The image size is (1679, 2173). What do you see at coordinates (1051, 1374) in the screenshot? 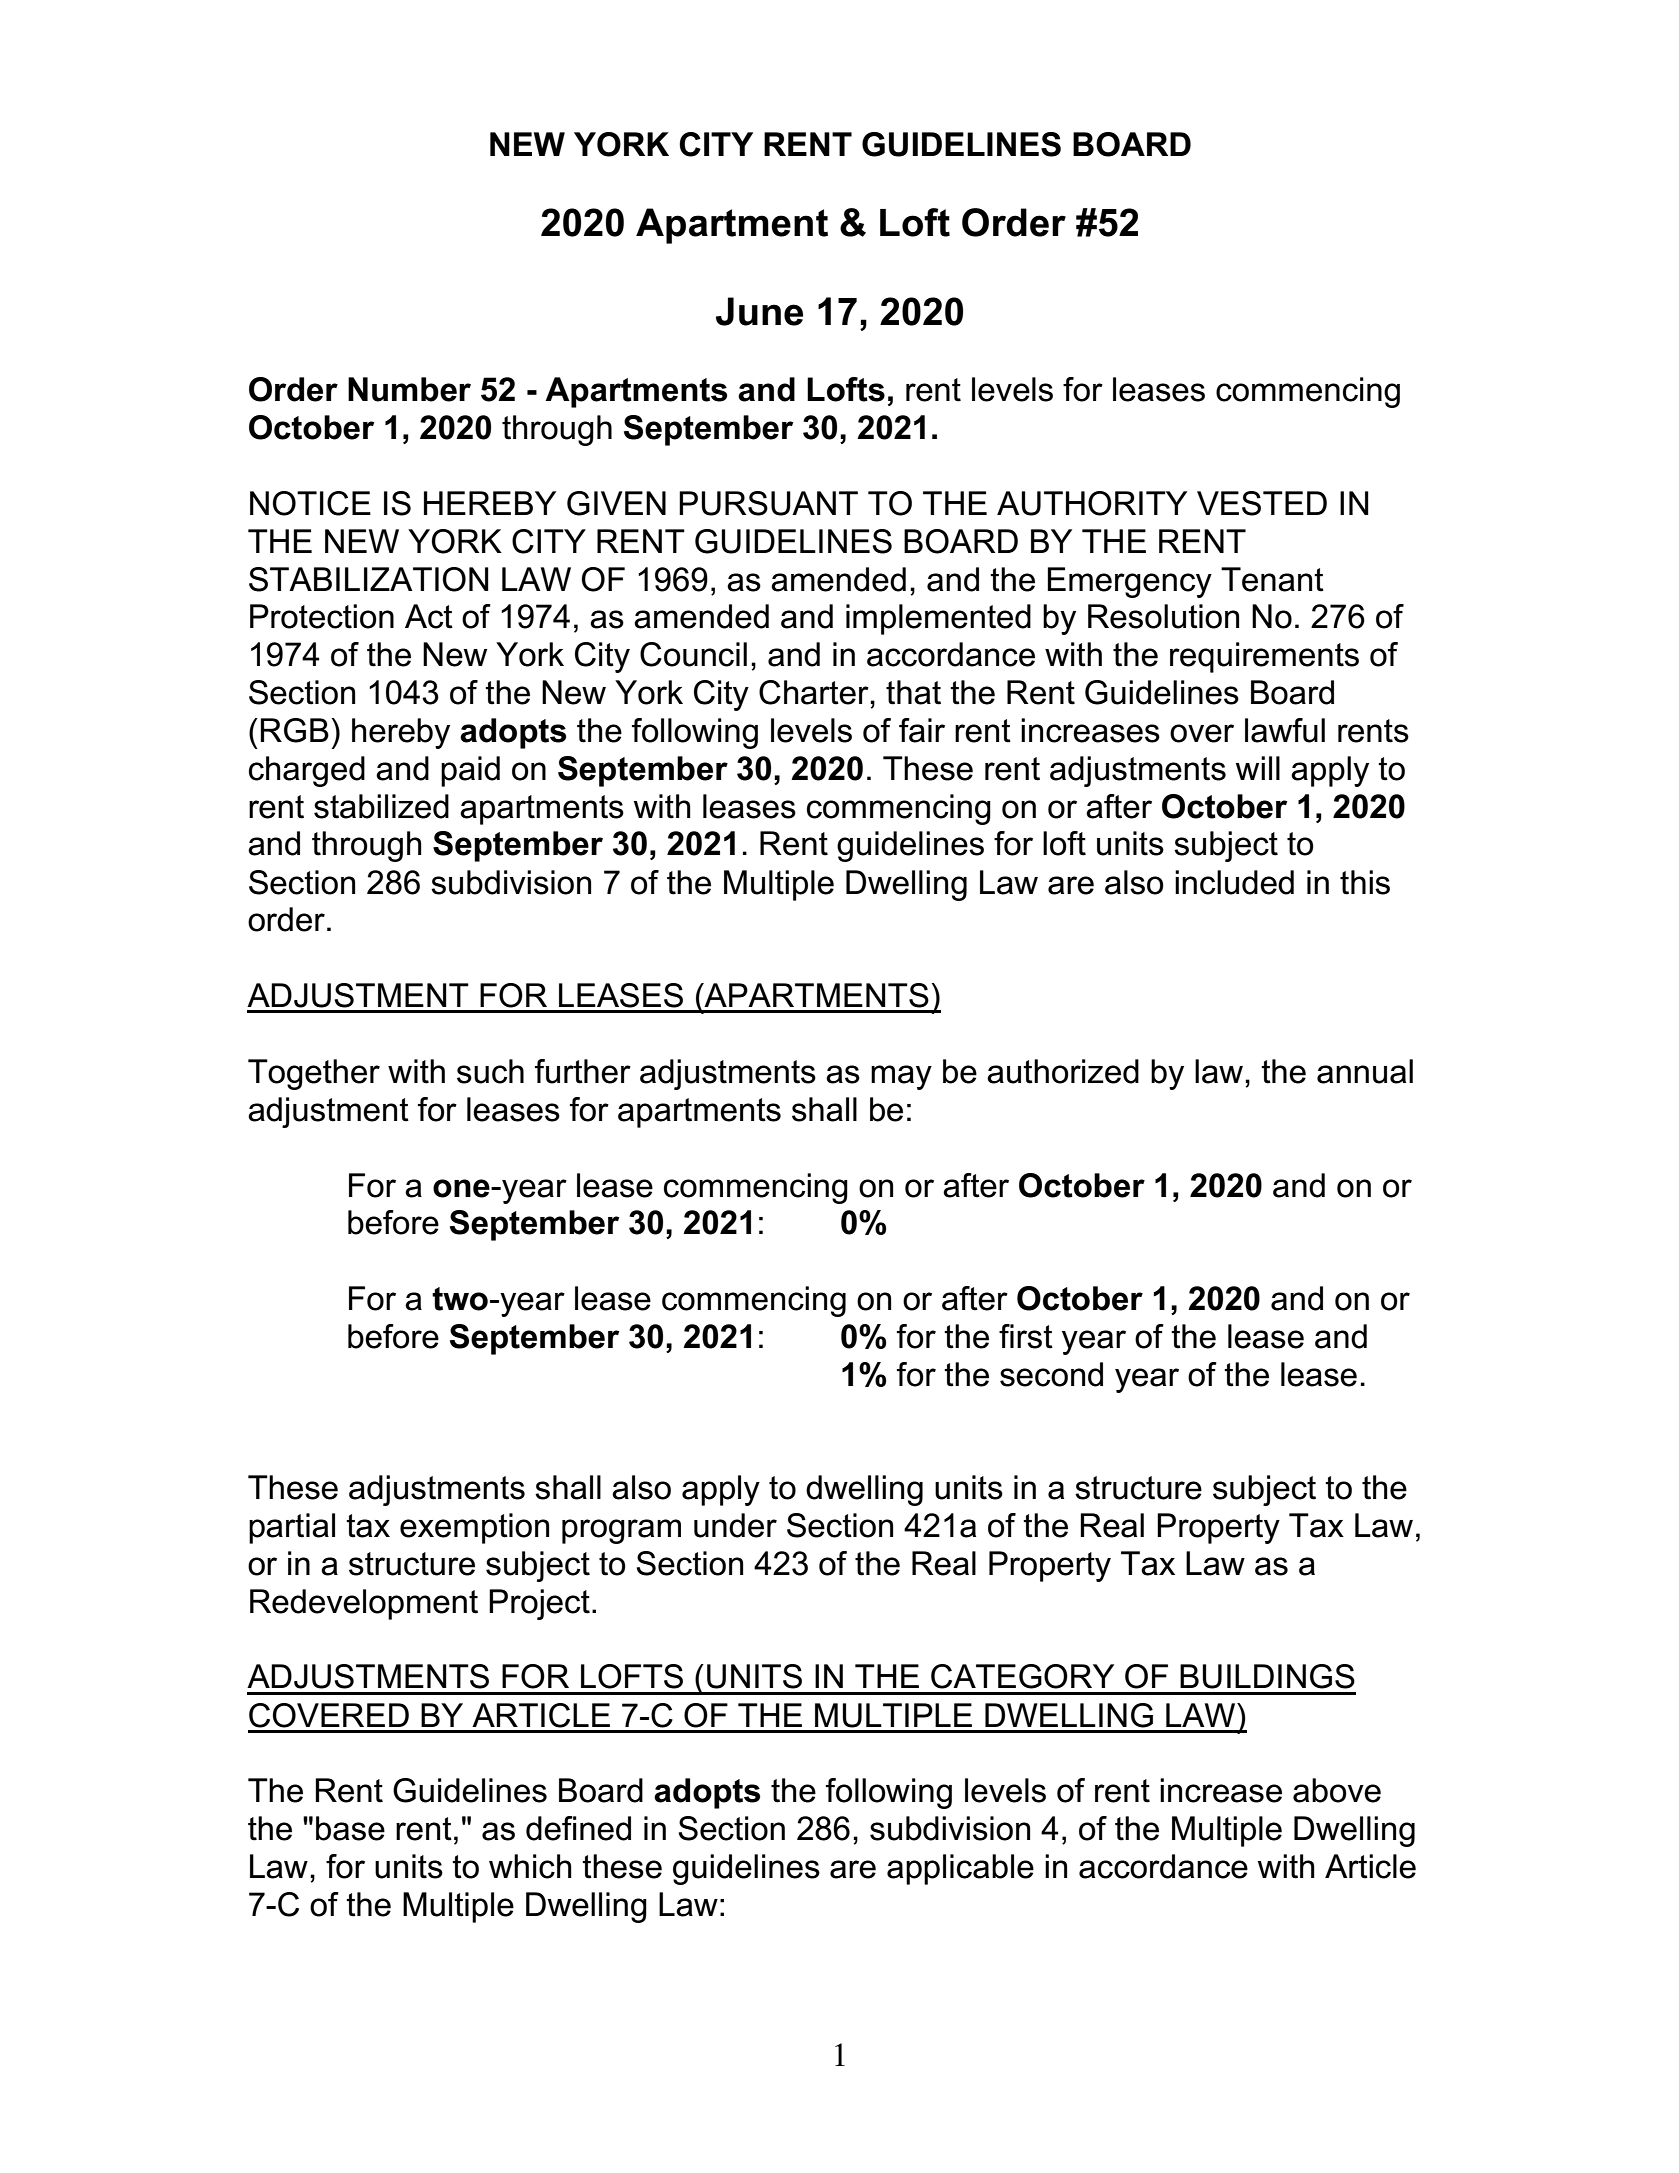
I see `second` at bounding box center [1051, 1374].
